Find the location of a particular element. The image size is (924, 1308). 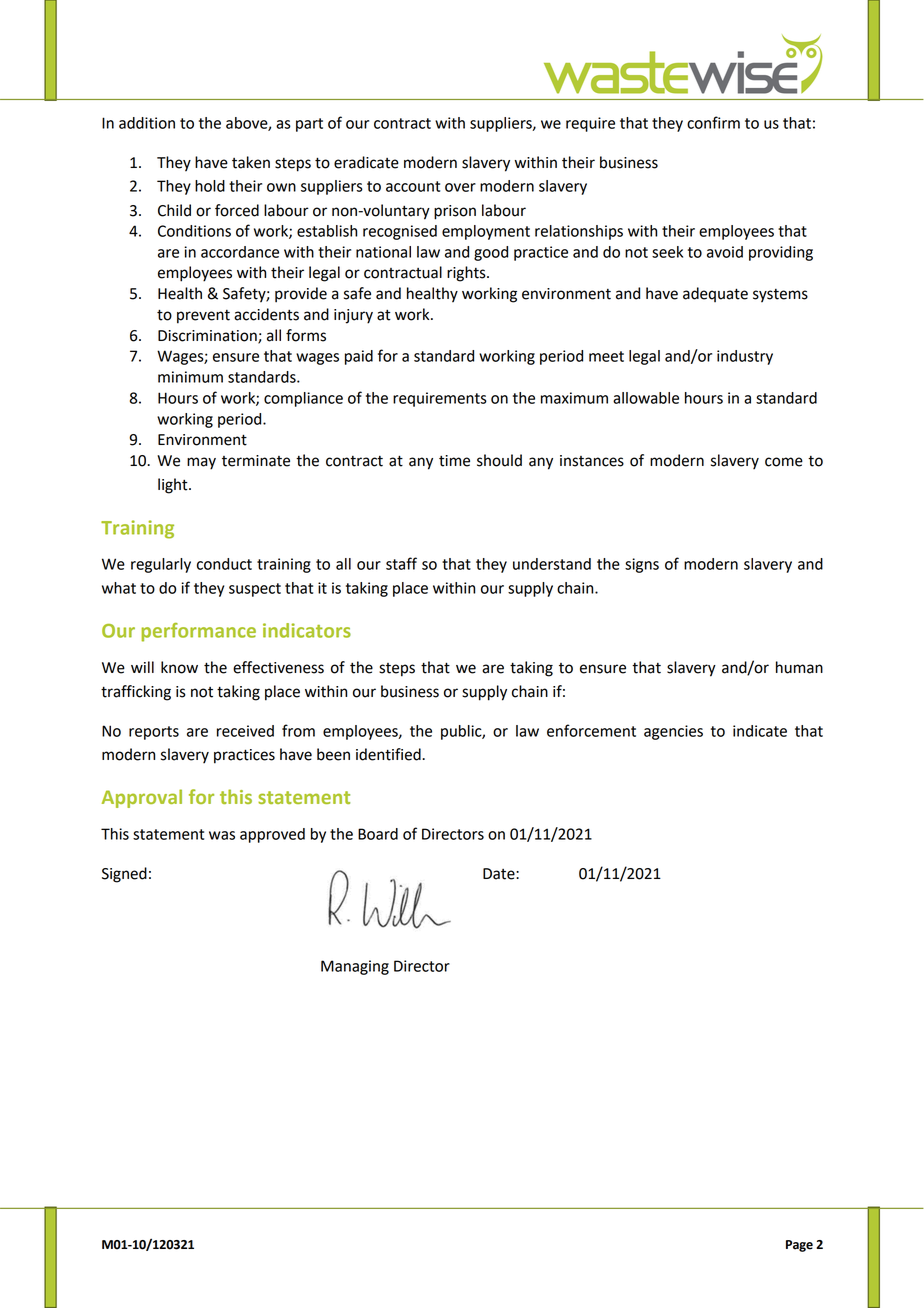

know is located at coordinates (179, 667).
